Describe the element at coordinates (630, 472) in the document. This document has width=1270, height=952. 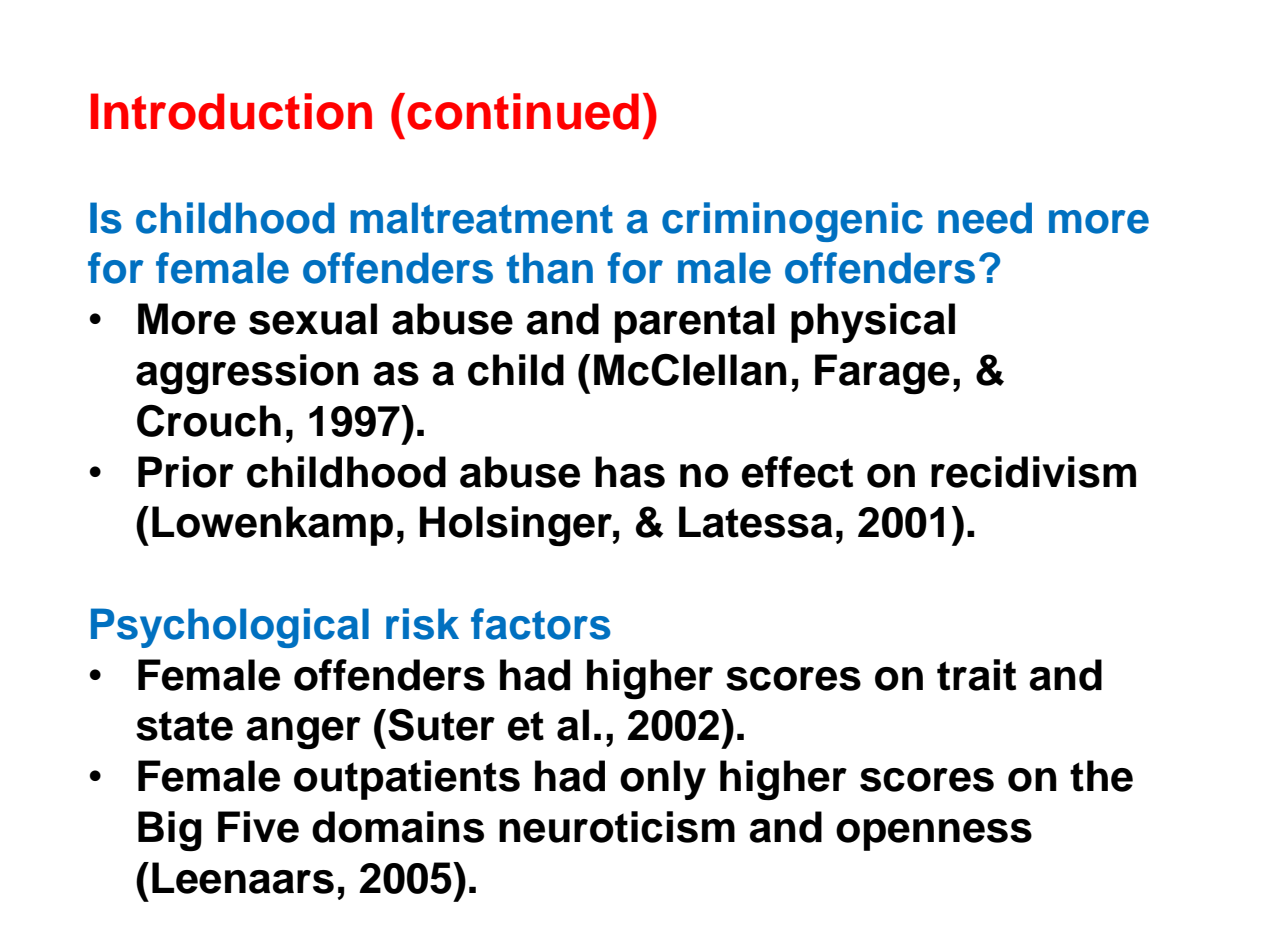
I see `has` at that location.
